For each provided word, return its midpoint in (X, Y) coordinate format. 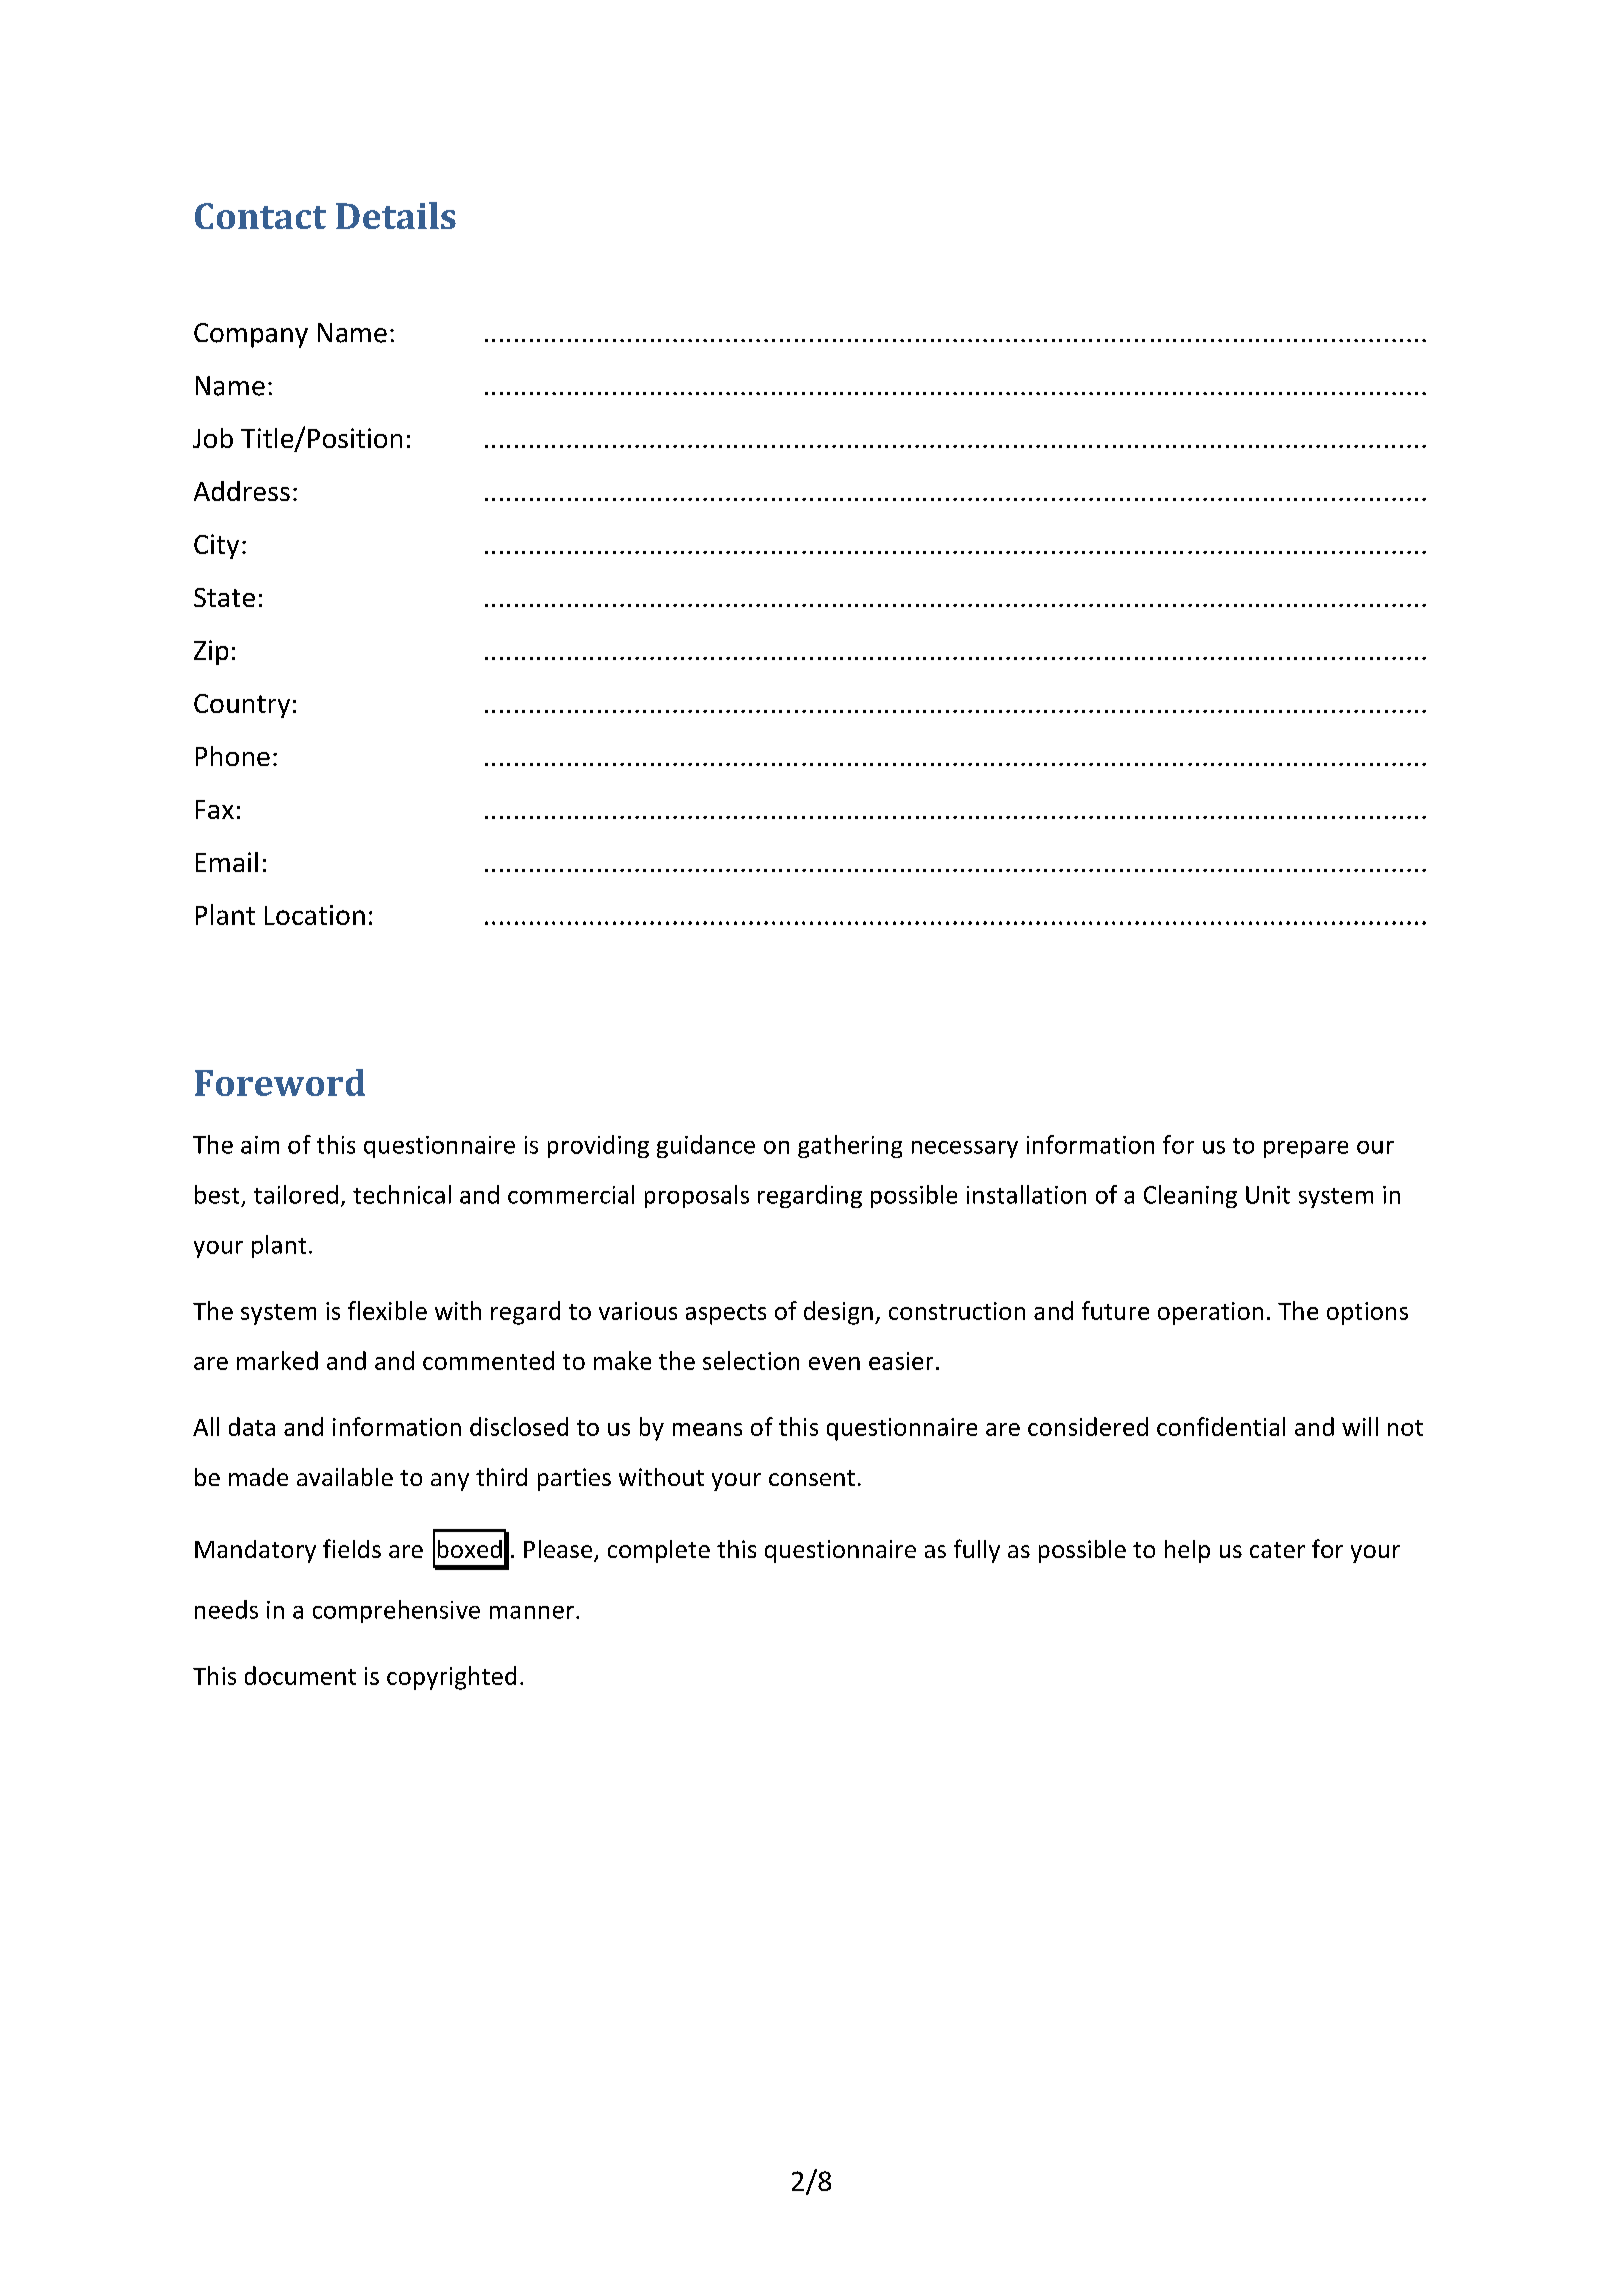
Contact (260, 216)
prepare (1306, 1149)
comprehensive (396, 1611)
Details (396, 215)
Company (251, 335)
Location (315, 915)
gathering (850, 1146)
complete (659, 1551)
